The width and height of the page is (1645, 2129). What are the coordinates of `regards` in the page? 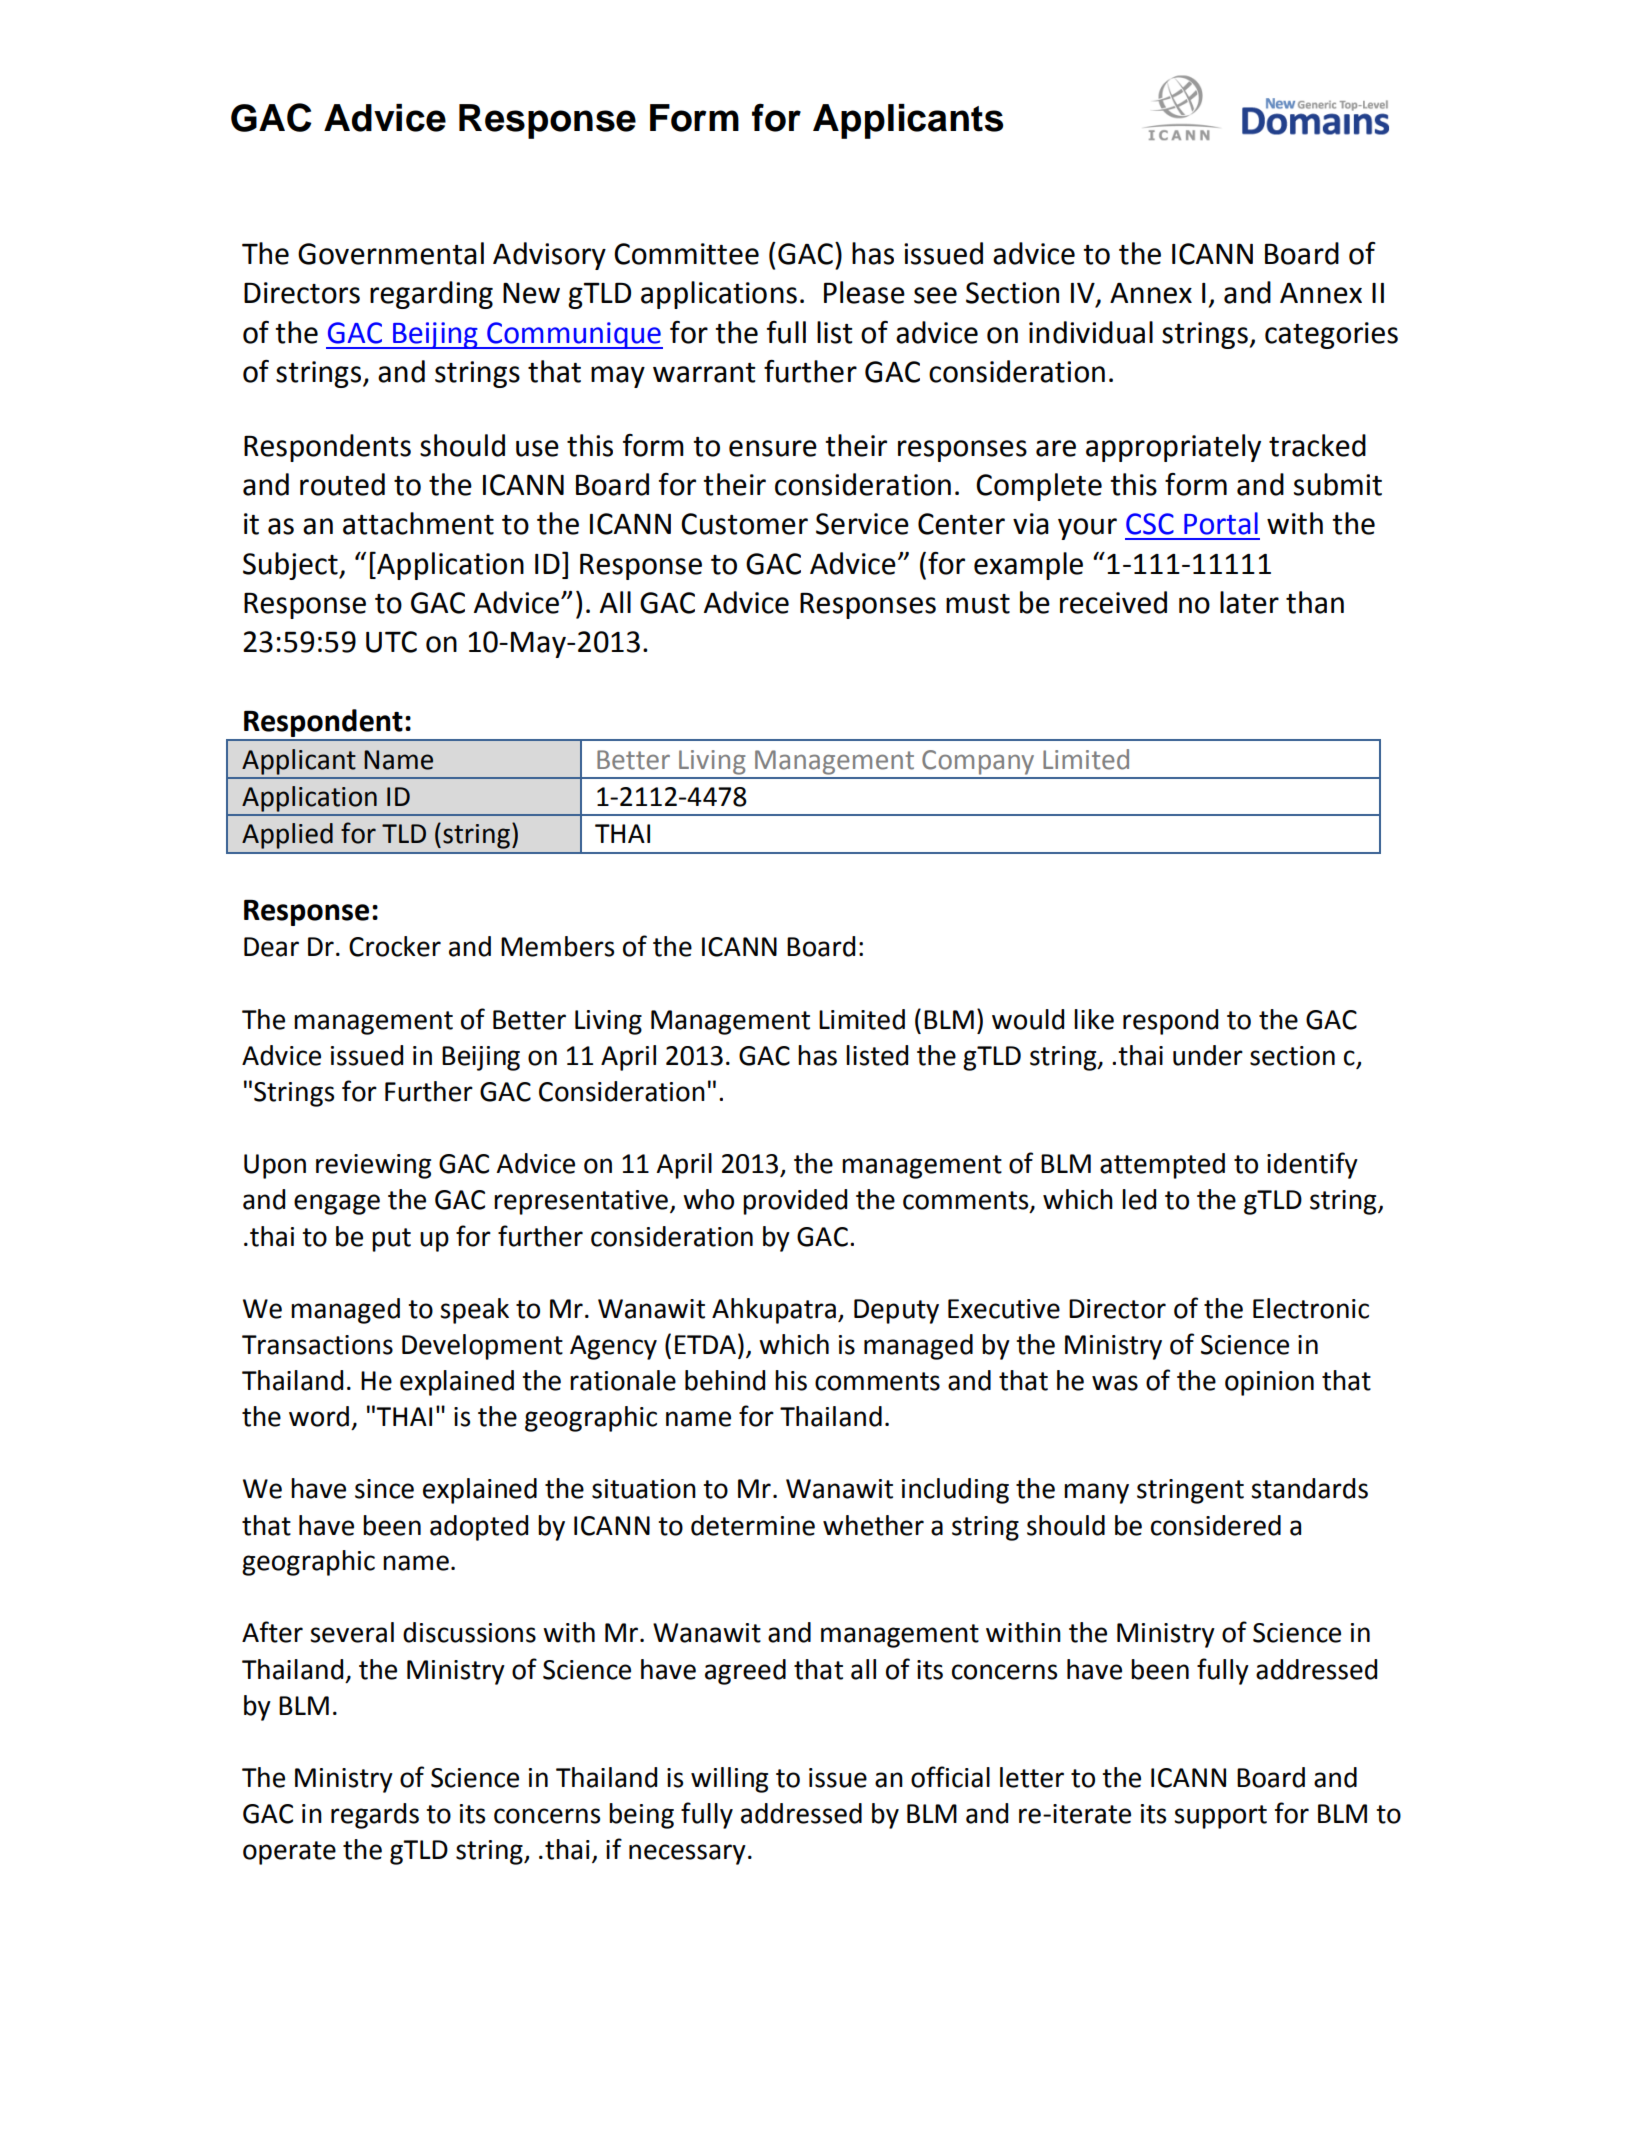 It's located at (375, 1816).
